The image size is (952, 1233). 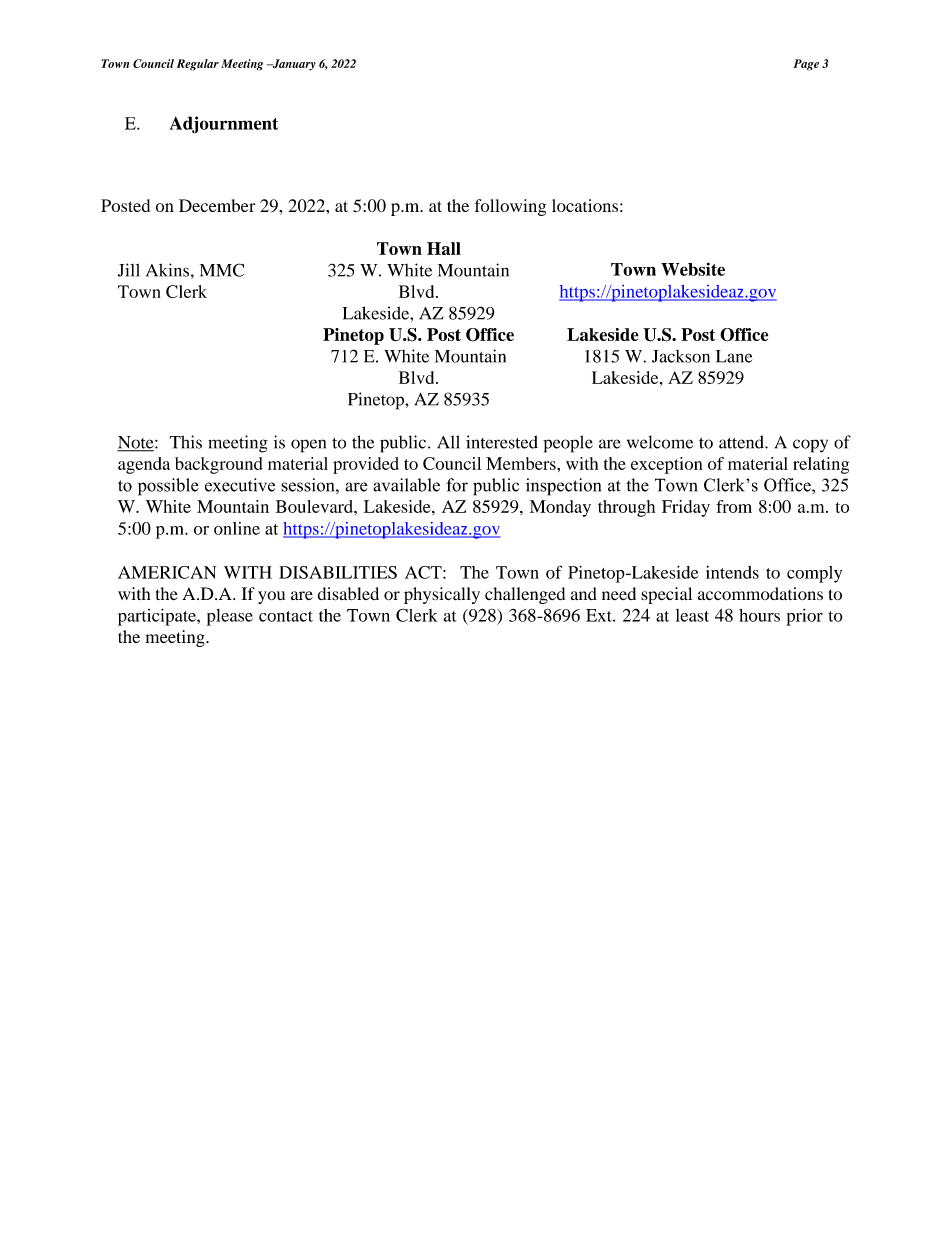 What do you see at coordinates (681, 356) in the screenshot?
I see `Jackson` at bounding box center [681, 356].
